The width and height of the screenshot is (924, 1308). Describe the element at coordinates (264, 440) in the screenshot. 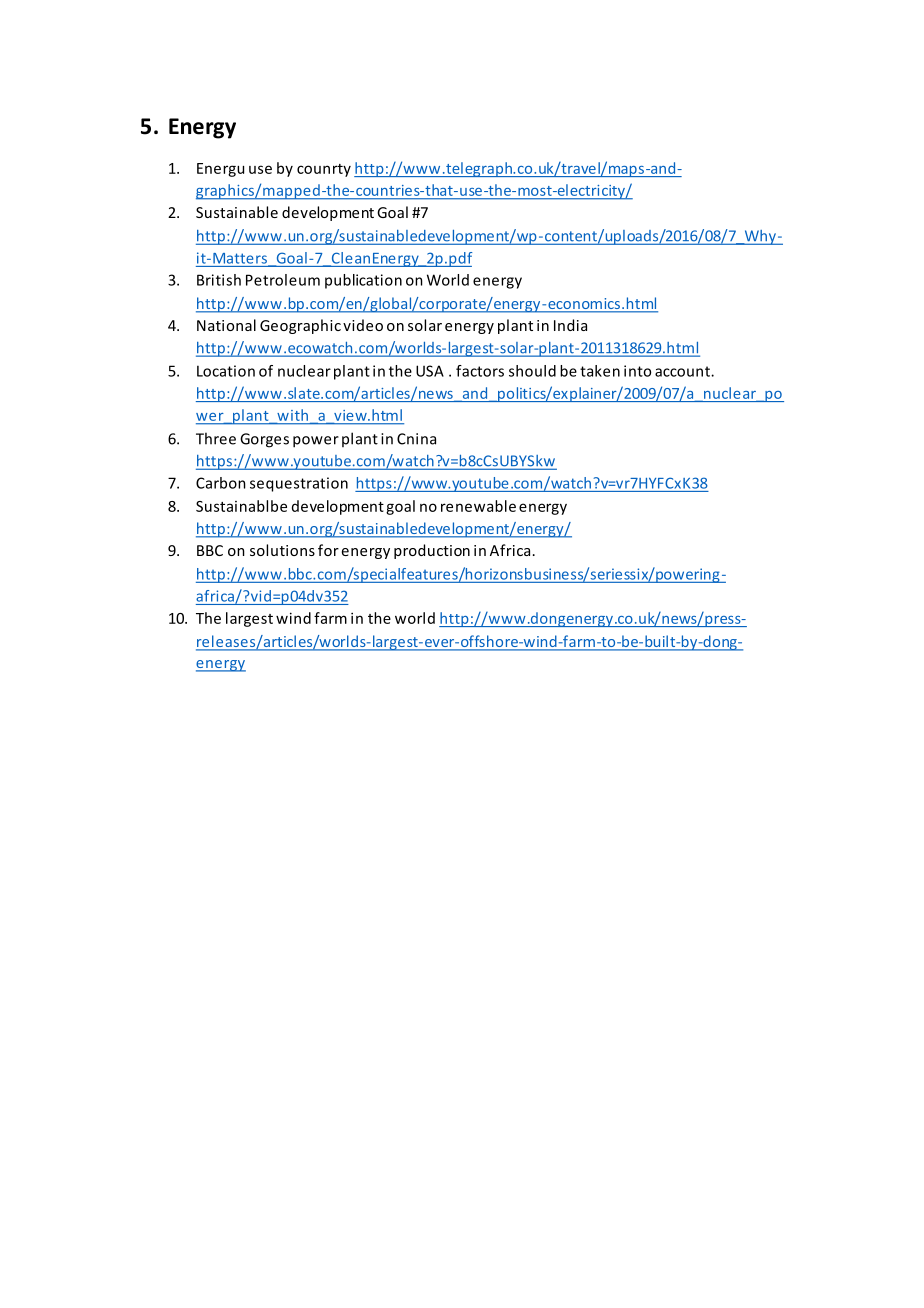

I see `Gorges` at that location.
